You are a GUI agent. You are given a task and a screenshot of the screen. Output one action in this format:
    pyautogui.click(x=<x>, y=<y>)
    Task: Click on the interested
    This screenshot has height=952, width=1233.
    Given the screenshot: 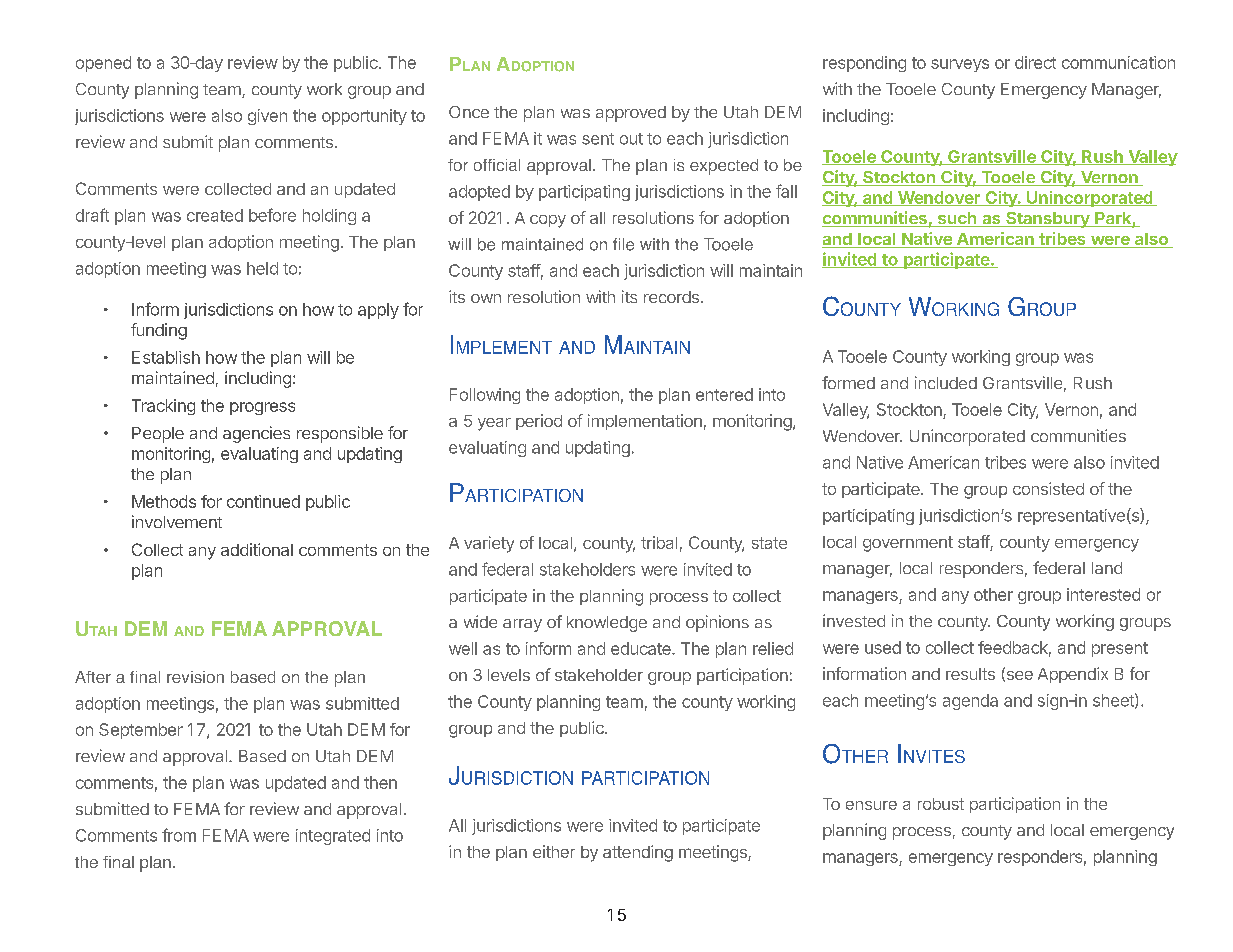 What is the action you would take?
    pyautogui.click(x=1103, y=594)
